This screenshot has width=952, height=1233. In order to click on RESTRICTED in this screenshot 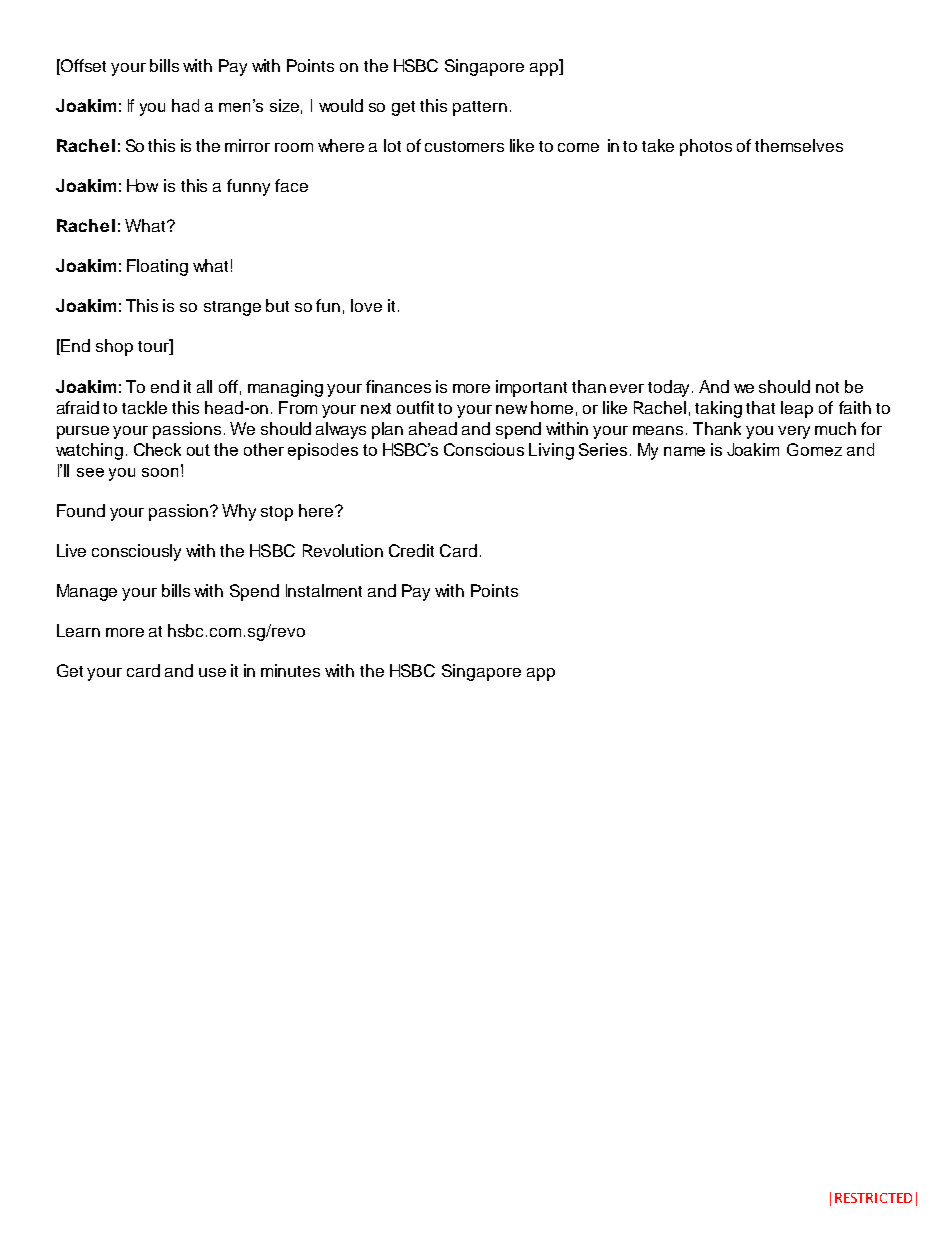, I will do `click(873, 1198)`.
